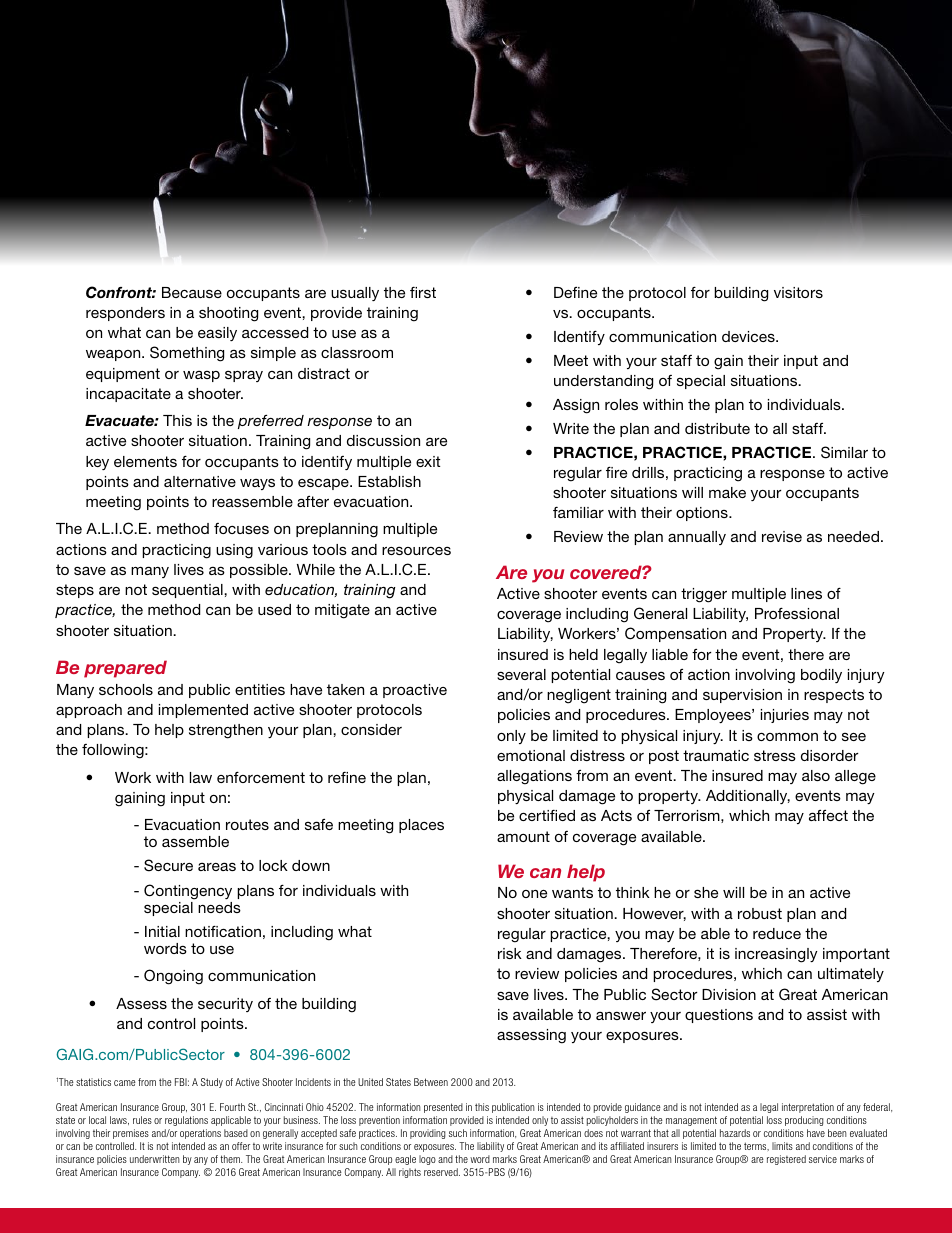  What do you see at coordinates (125, 314) in the screenshot?
I see `responders` at bounding box center [125, 314].
